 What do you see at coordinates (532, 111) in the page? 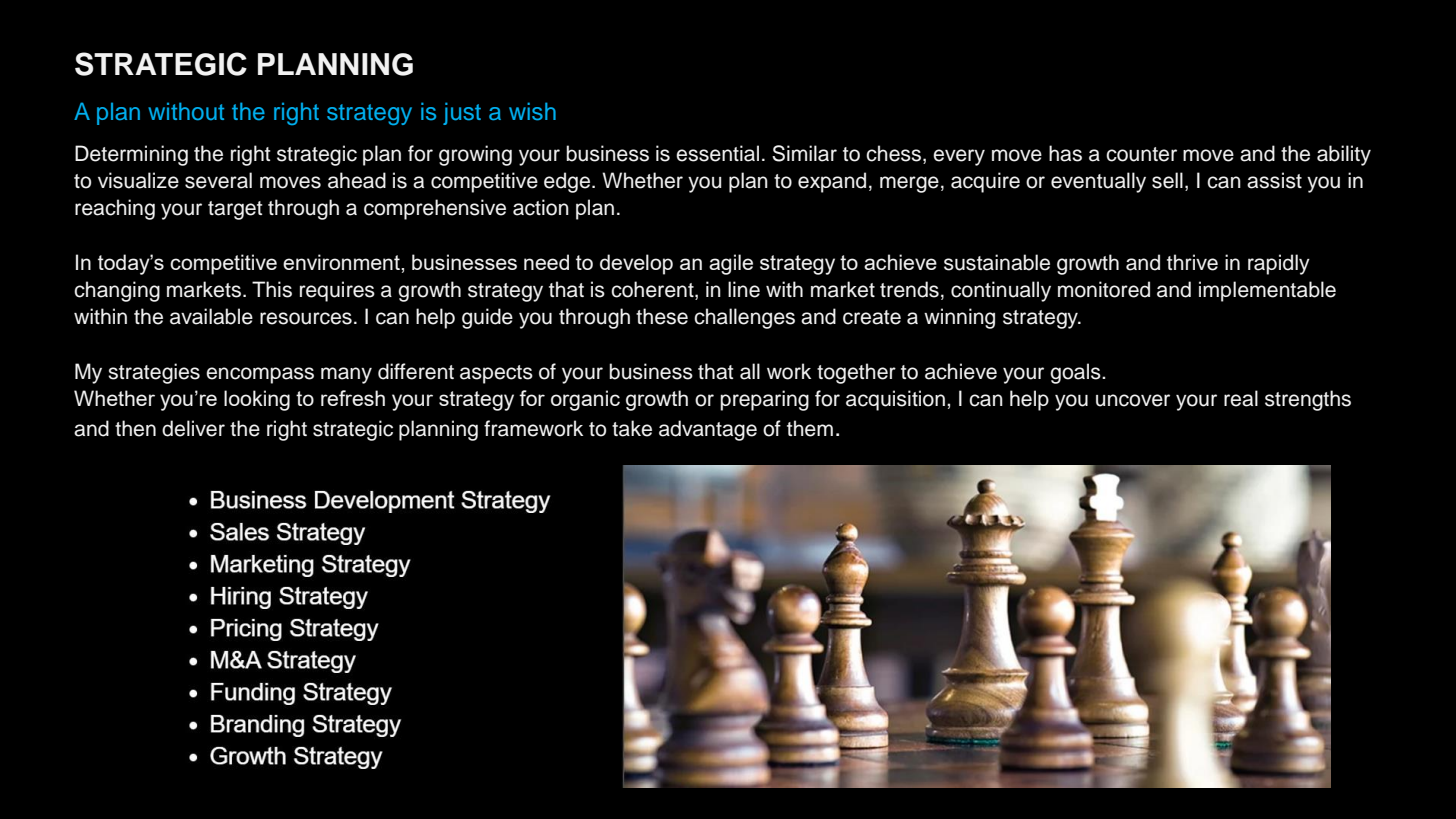
I see `wish` at bounding box center [532, 111].
